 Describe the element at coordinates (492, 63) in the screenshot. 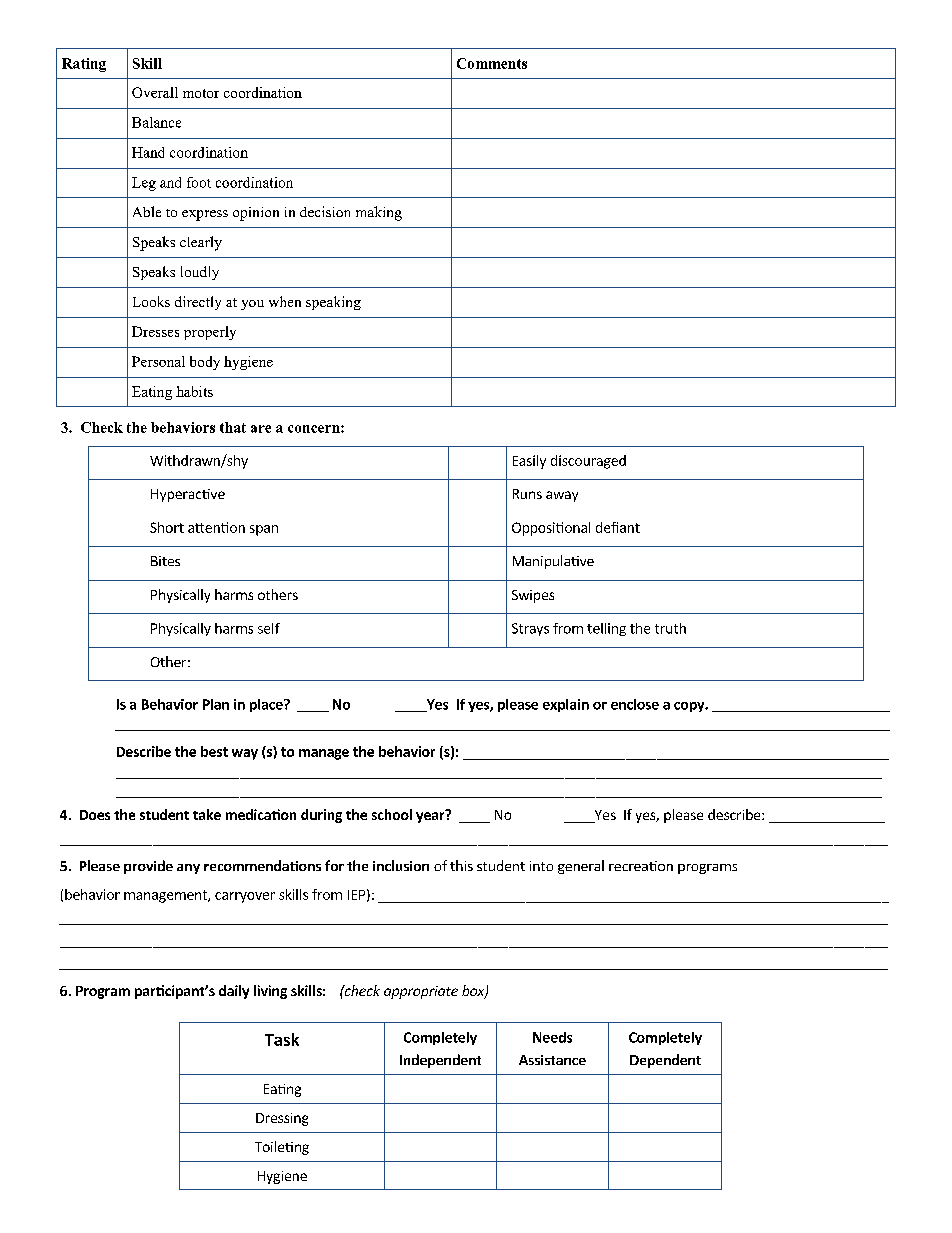

I see `Comments` at that location.
